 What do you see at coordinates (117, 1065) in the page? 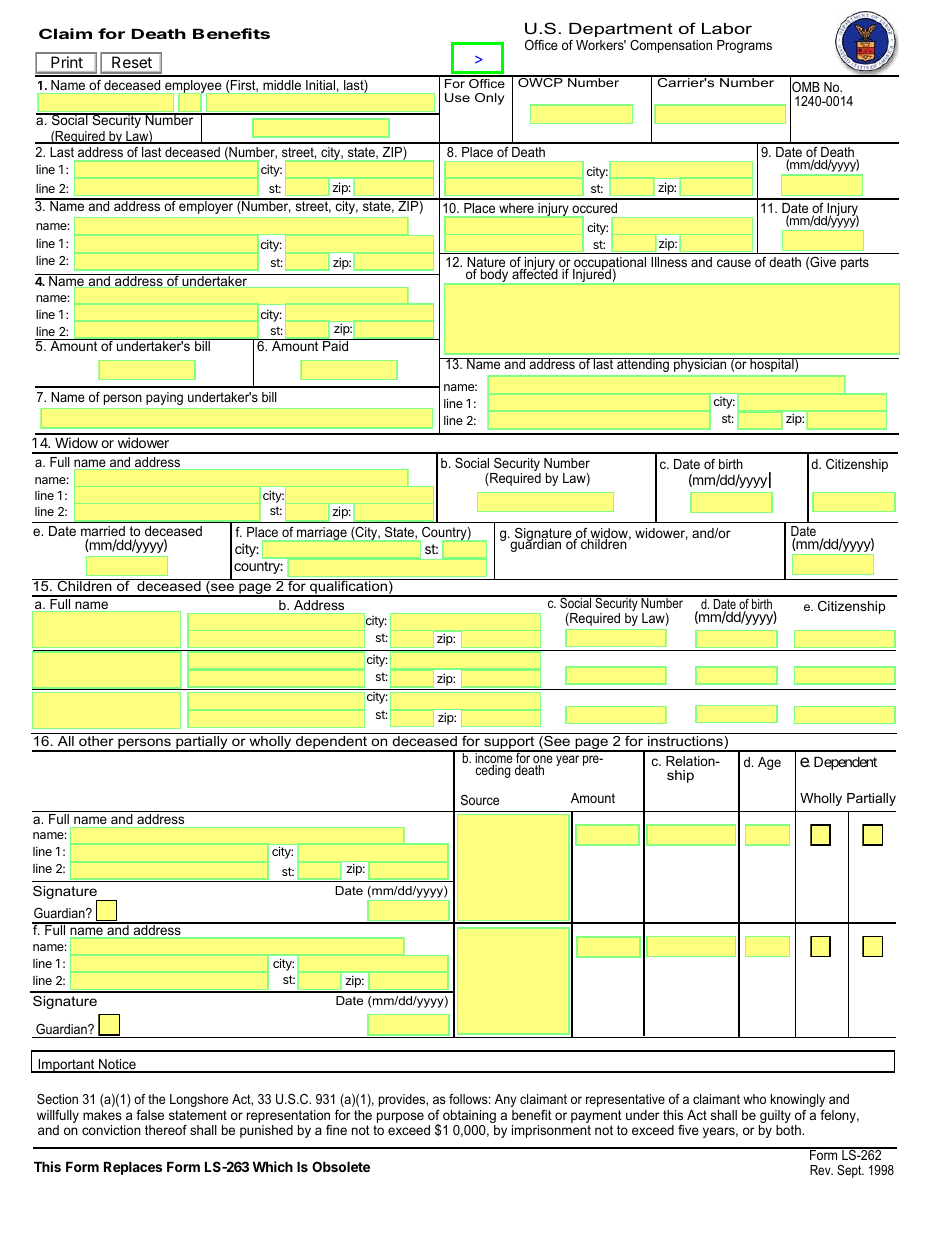
I see `Notice` at bounding box center [117, 1065].
